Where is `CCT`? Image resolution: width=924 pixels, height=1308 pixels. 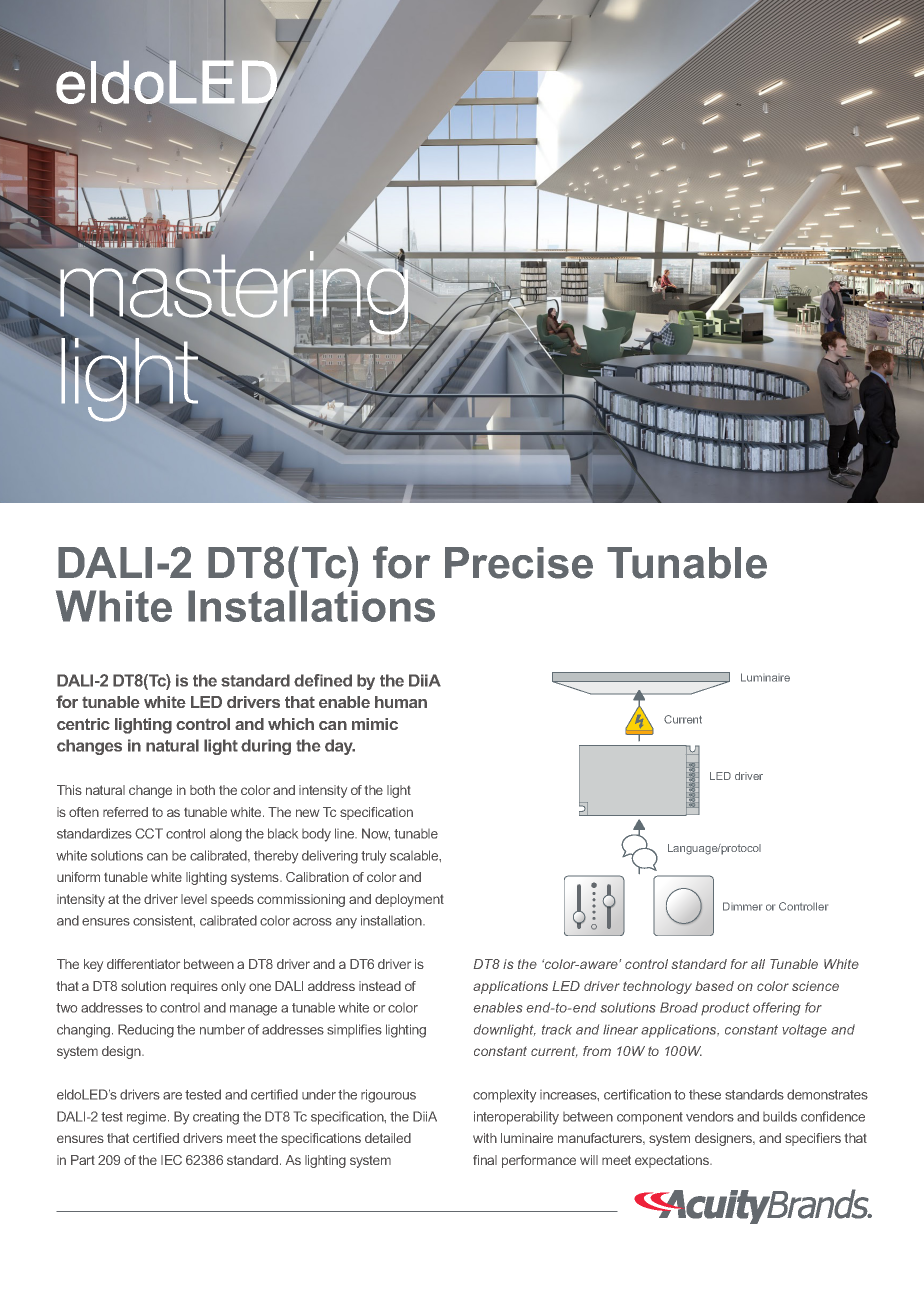 CCT is located at coordinates (149, 833).
